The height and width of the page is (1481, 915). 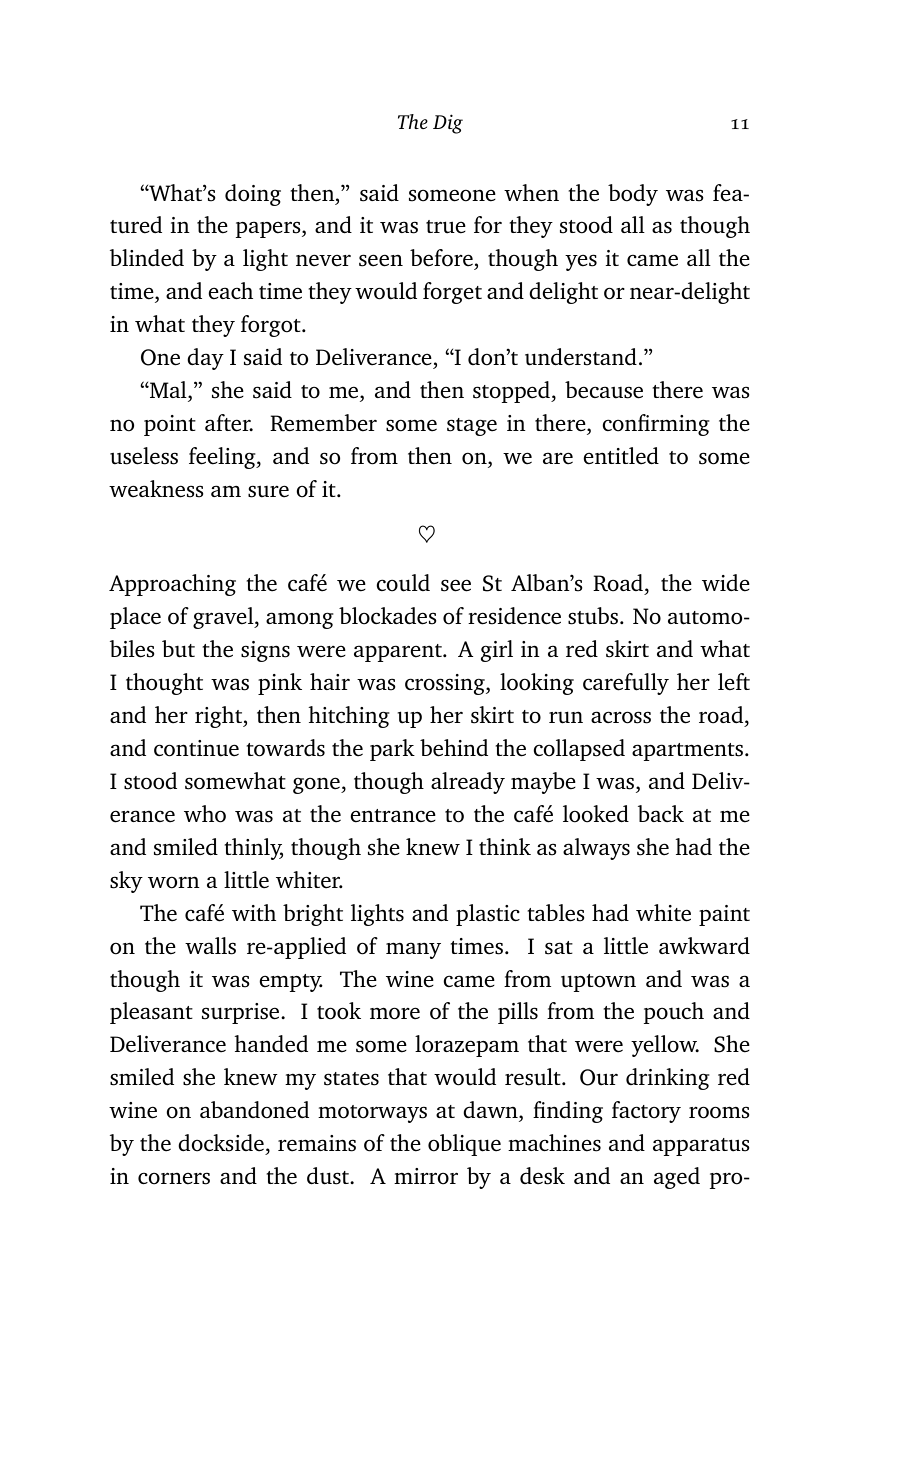 I want to click on apparent, so click(x=399, y=653).
